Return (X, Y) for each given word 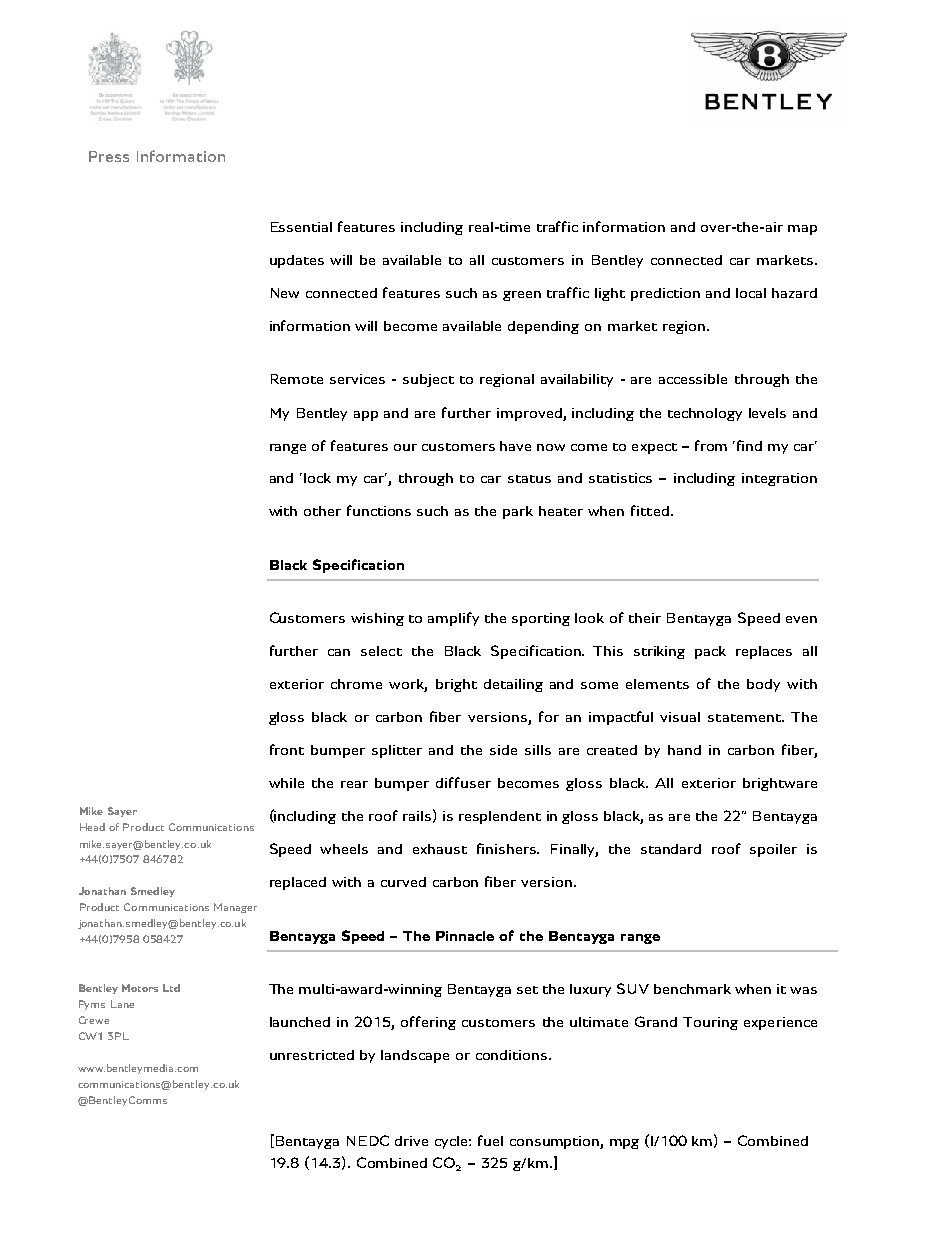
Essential (301, 227)
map (802, 230)
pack (710, 652)
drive (411, 1141)
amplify (453, 619)
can (339, 652)
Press (109, 156)
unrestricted (312, 1055)
